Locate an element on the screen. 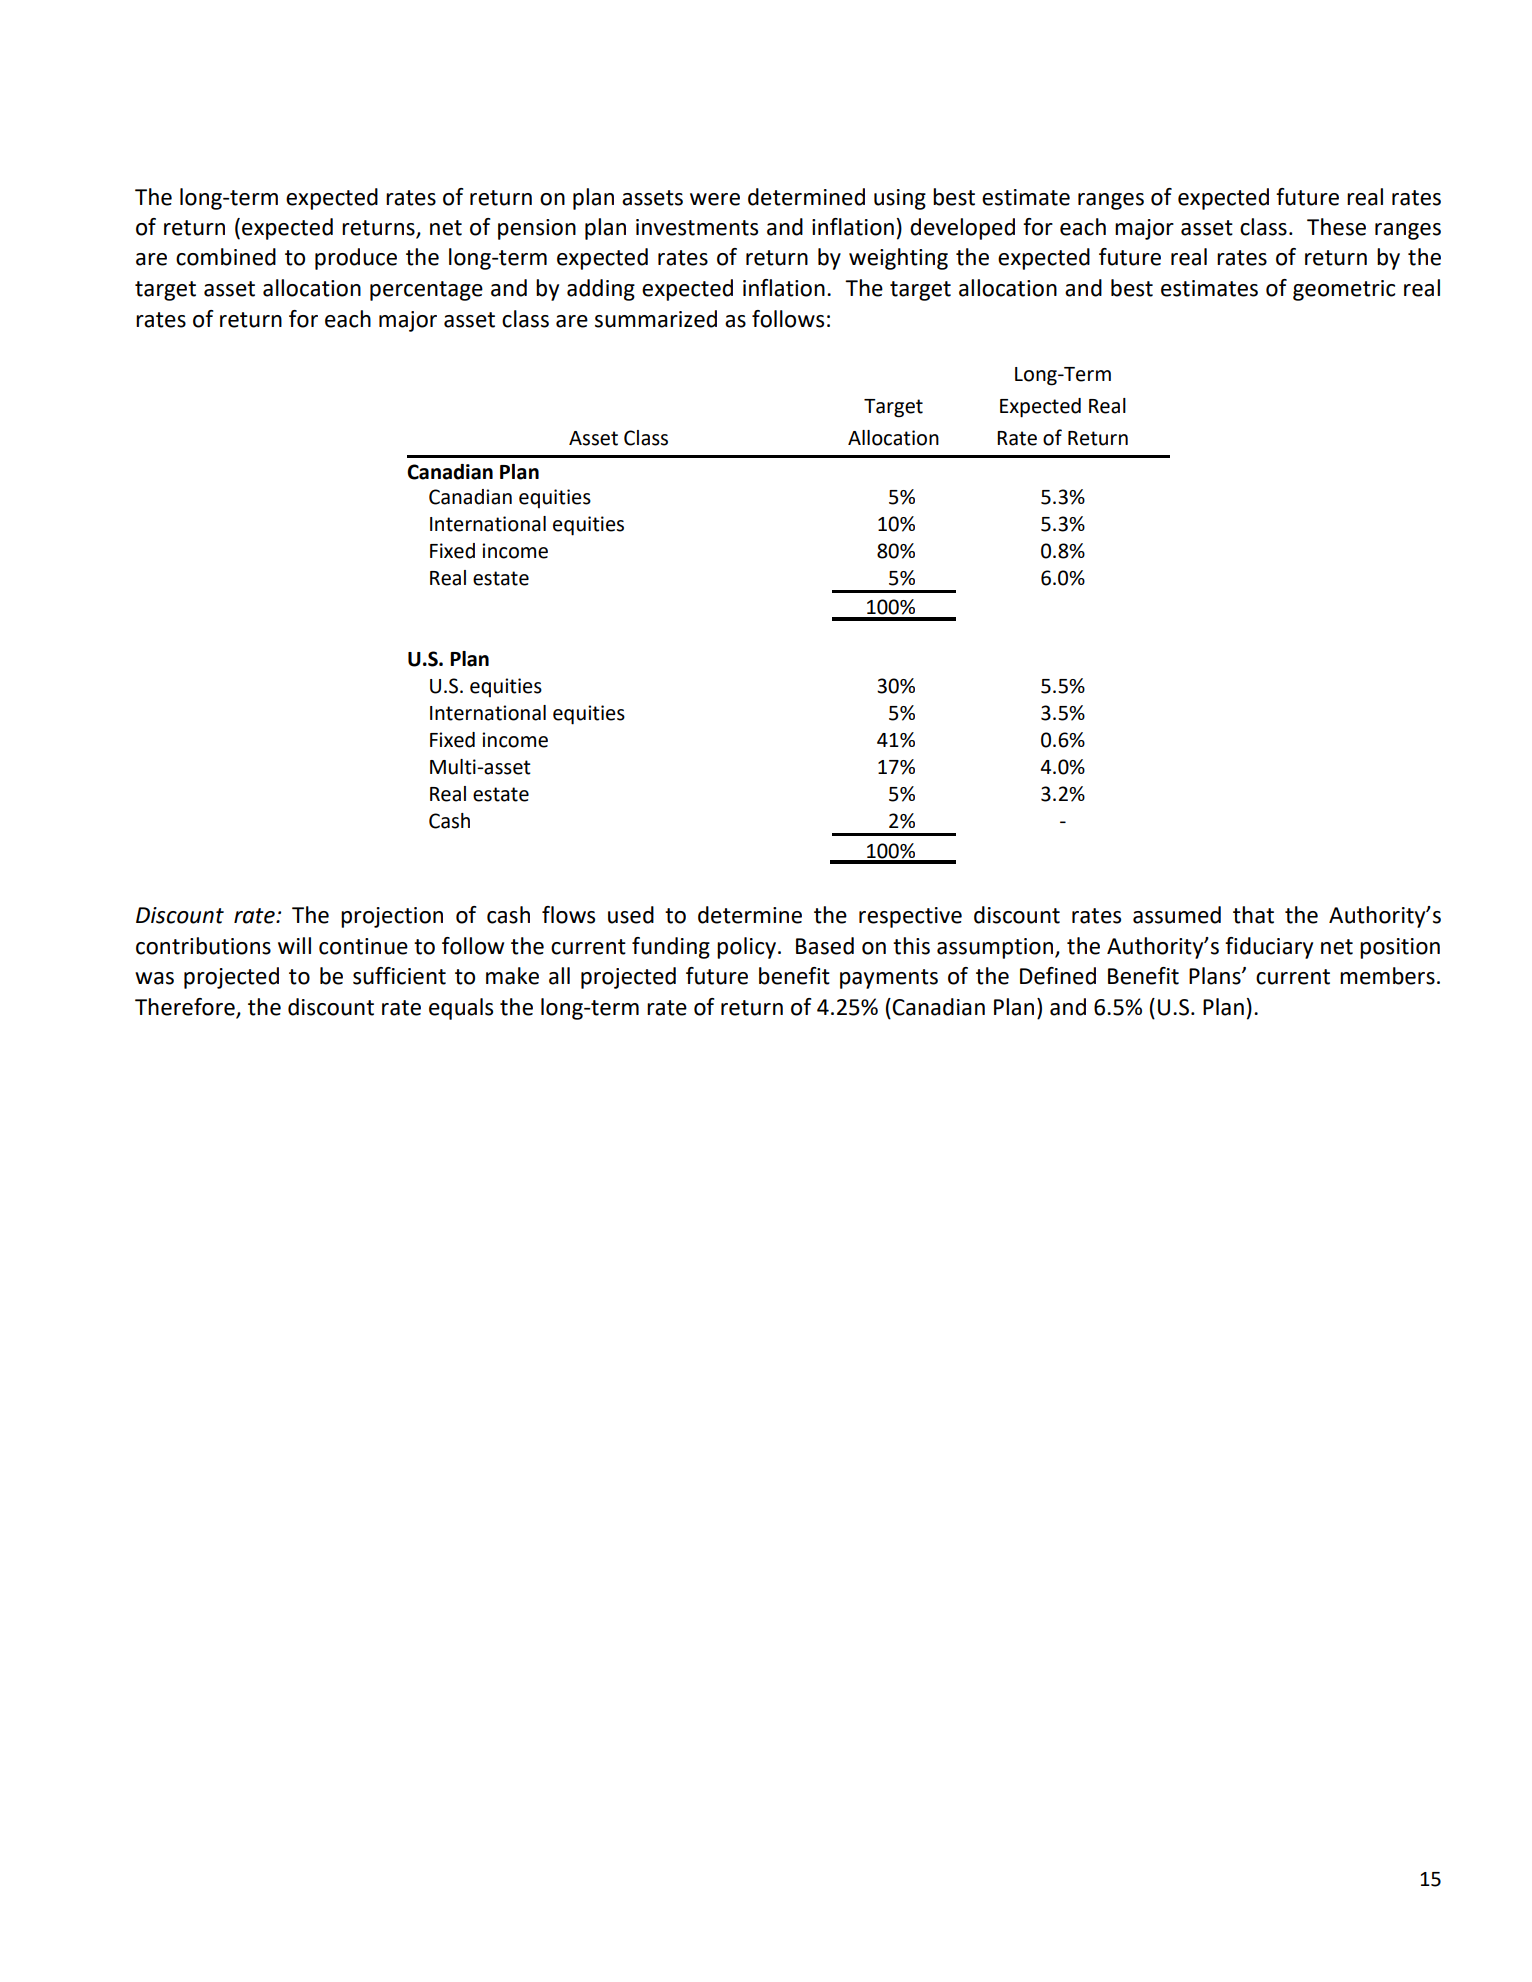 Image resolution: width=1532 pixels, height=1982 pixels. payments is located at coordinates (889, 979).
